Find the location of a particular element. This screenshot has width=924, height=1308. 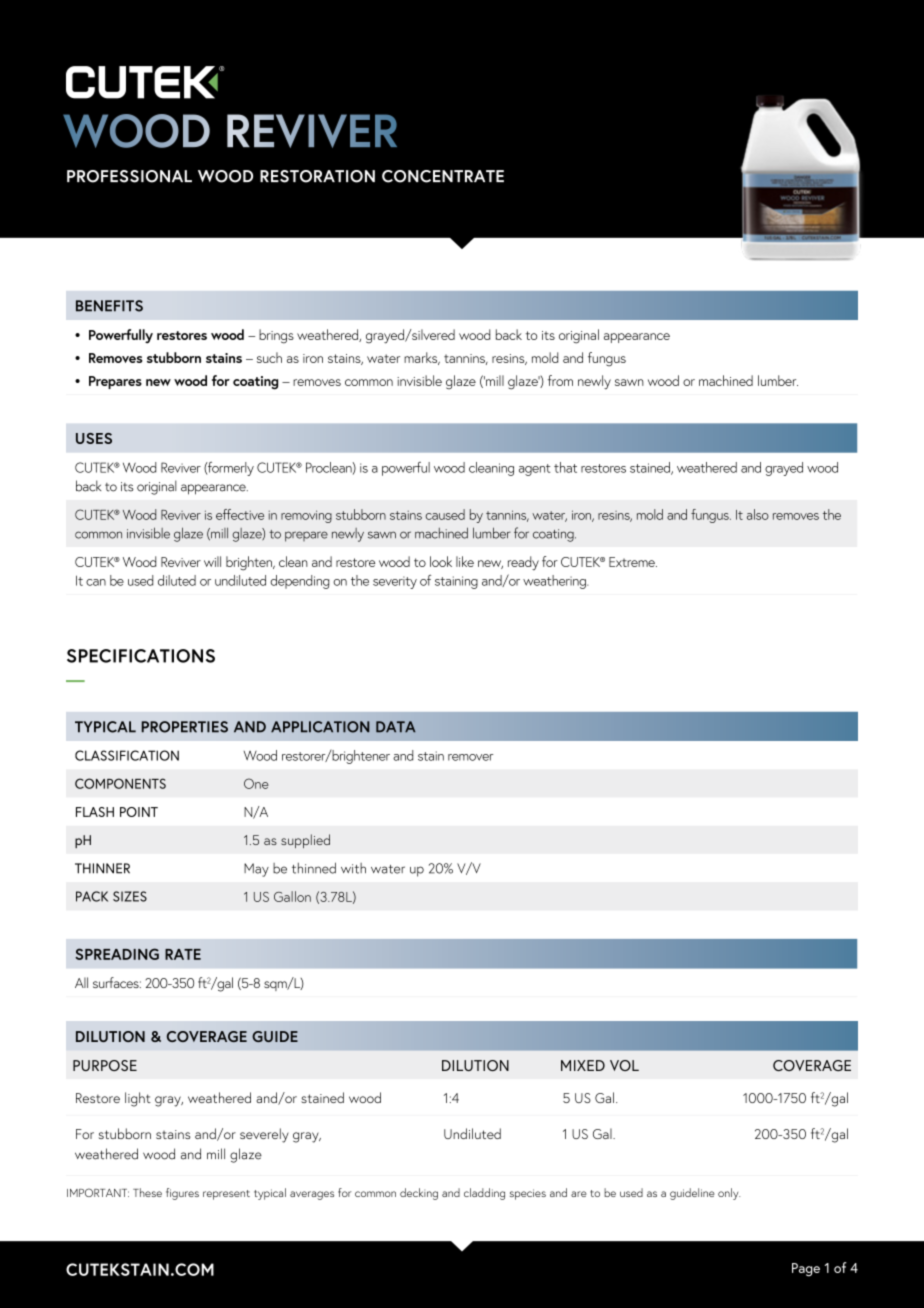

effective is located at coordinates (240, 514).
